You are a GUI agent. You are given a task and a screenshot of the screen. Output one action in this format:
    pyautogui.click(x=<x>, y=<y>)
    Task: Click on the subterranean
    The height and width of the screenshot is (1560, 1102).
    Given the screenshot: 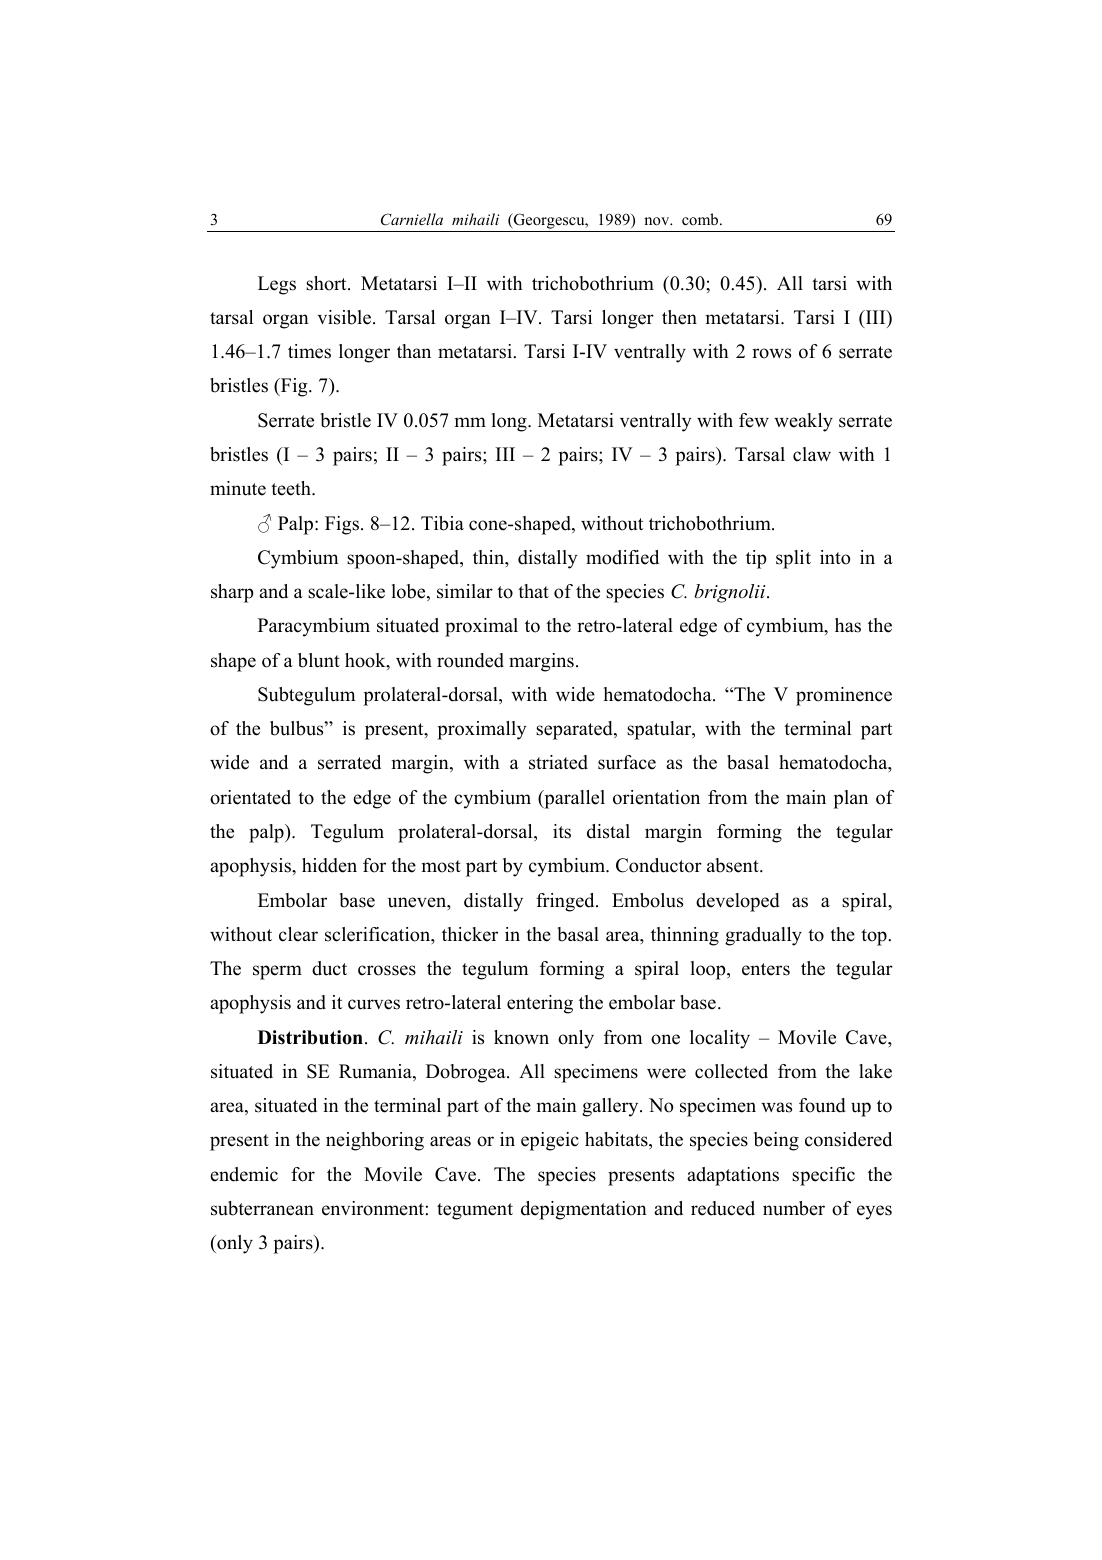 What is the action you would take?
    pyautogui.click(x=262, y=1208)
